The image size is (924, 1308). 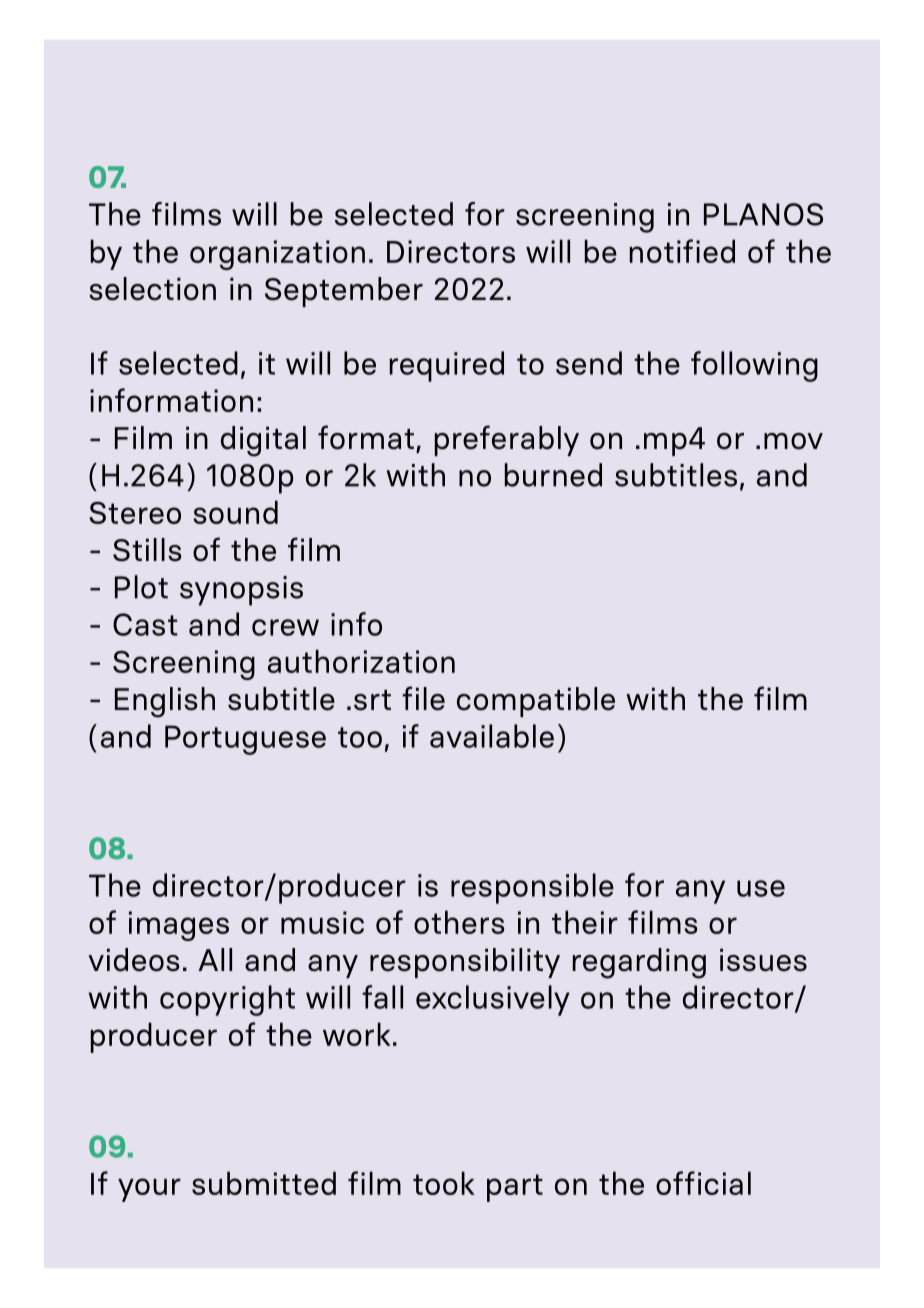 I want to click on available, so click(x=492, y=736).
